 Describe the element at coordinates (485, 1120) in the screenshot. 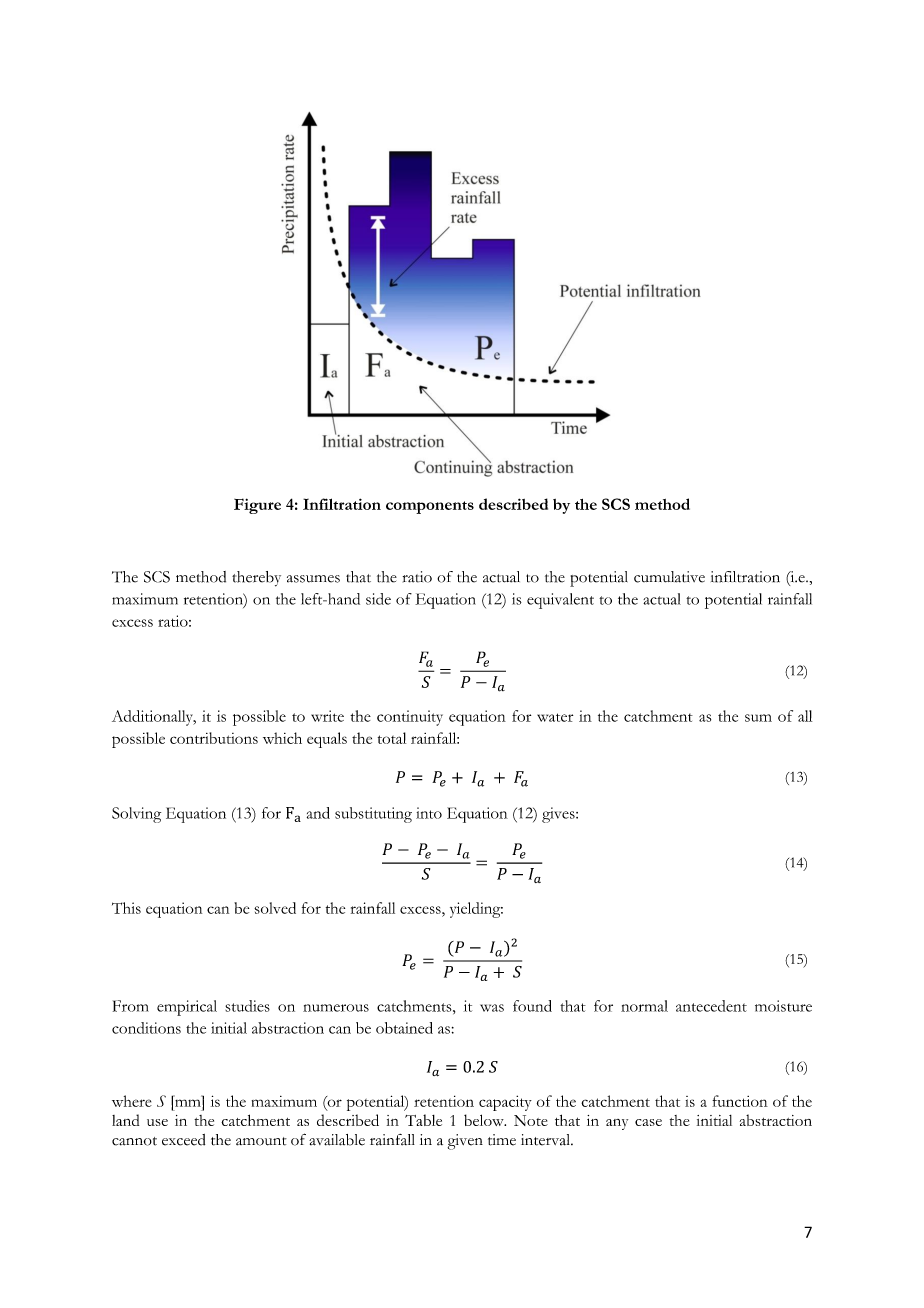

I see `below` at that location.
